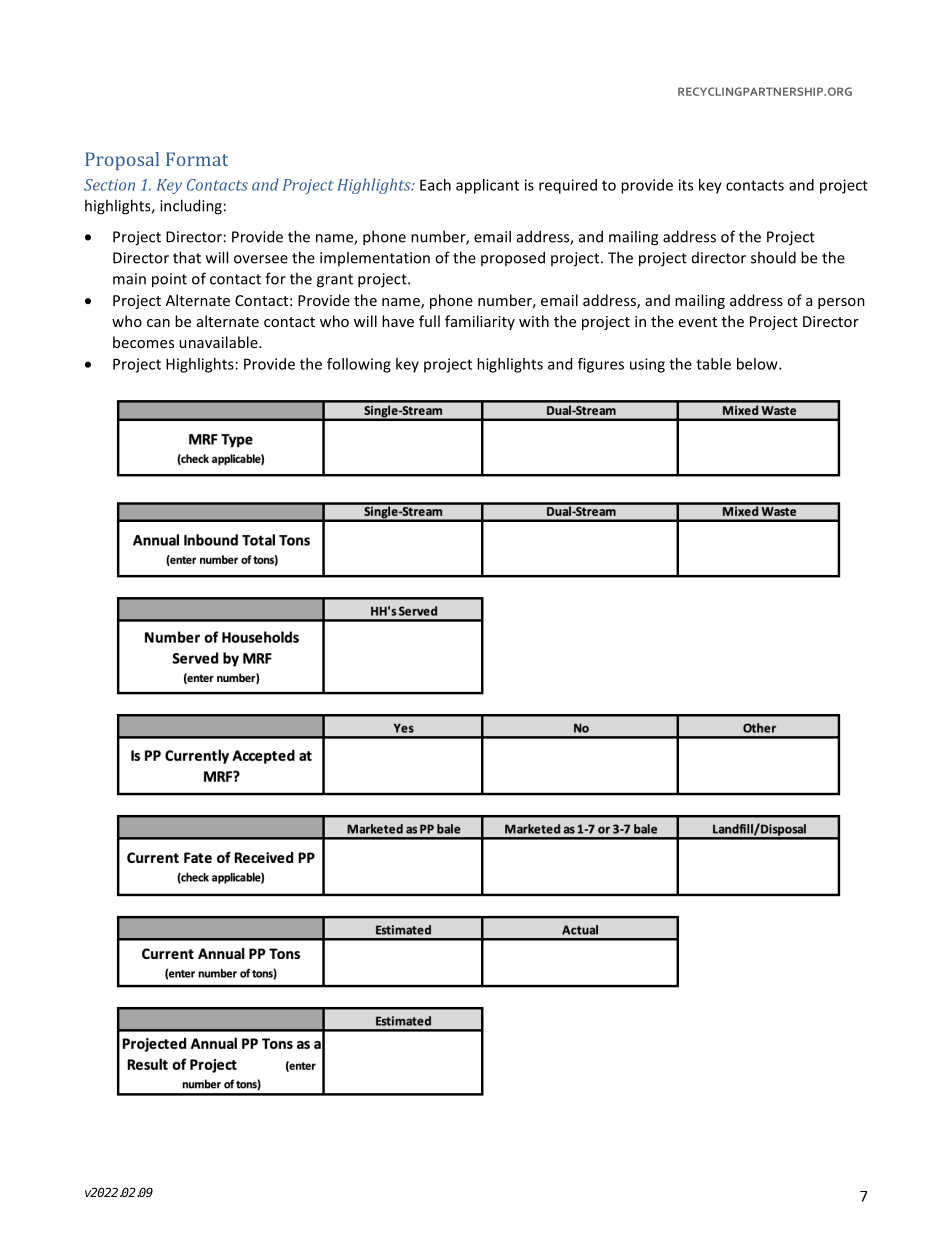  I want to click on applicant, so click(487, 186).
